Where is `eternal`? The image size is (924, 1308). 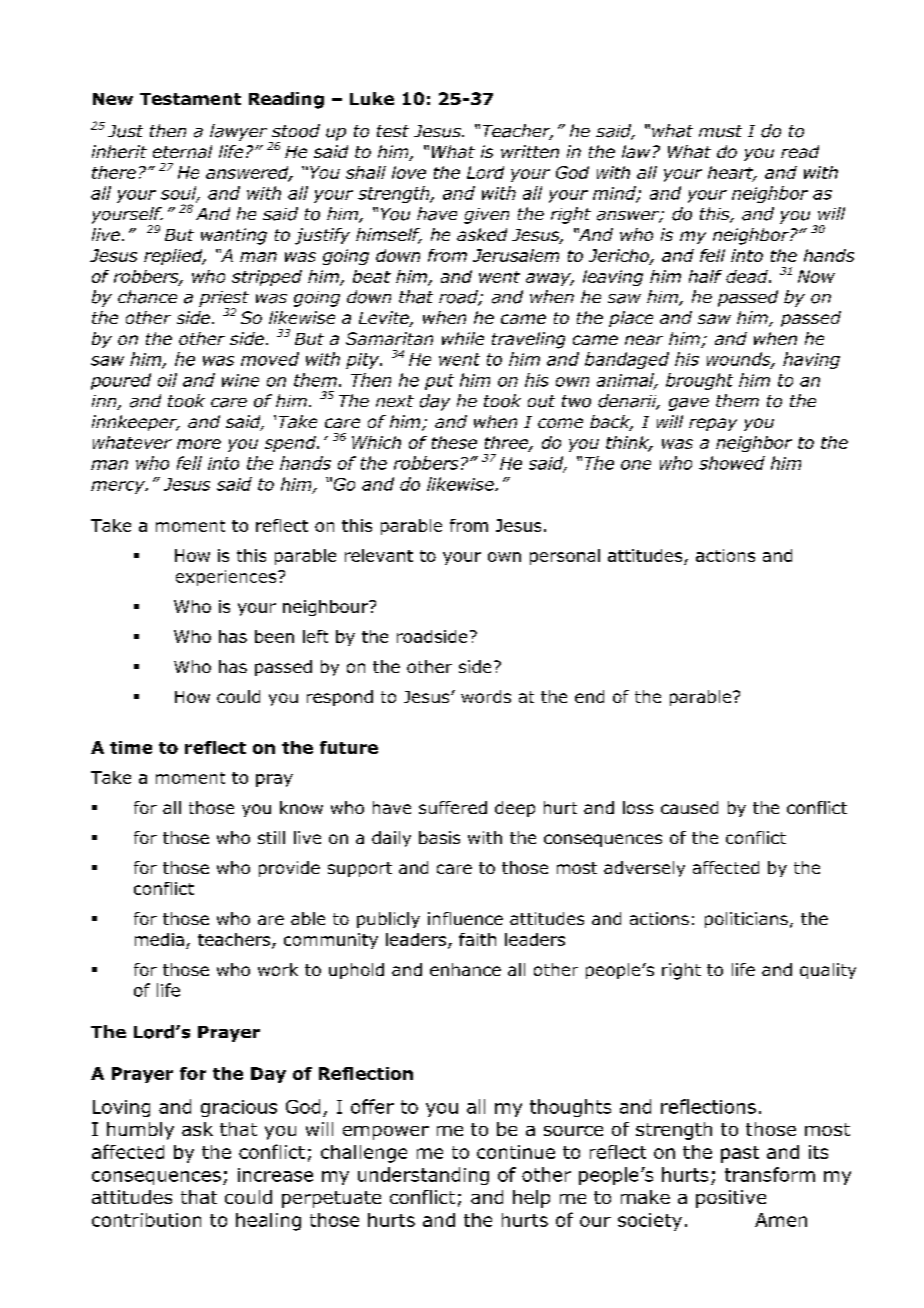
eternal is located at coordinates (182, 151).
